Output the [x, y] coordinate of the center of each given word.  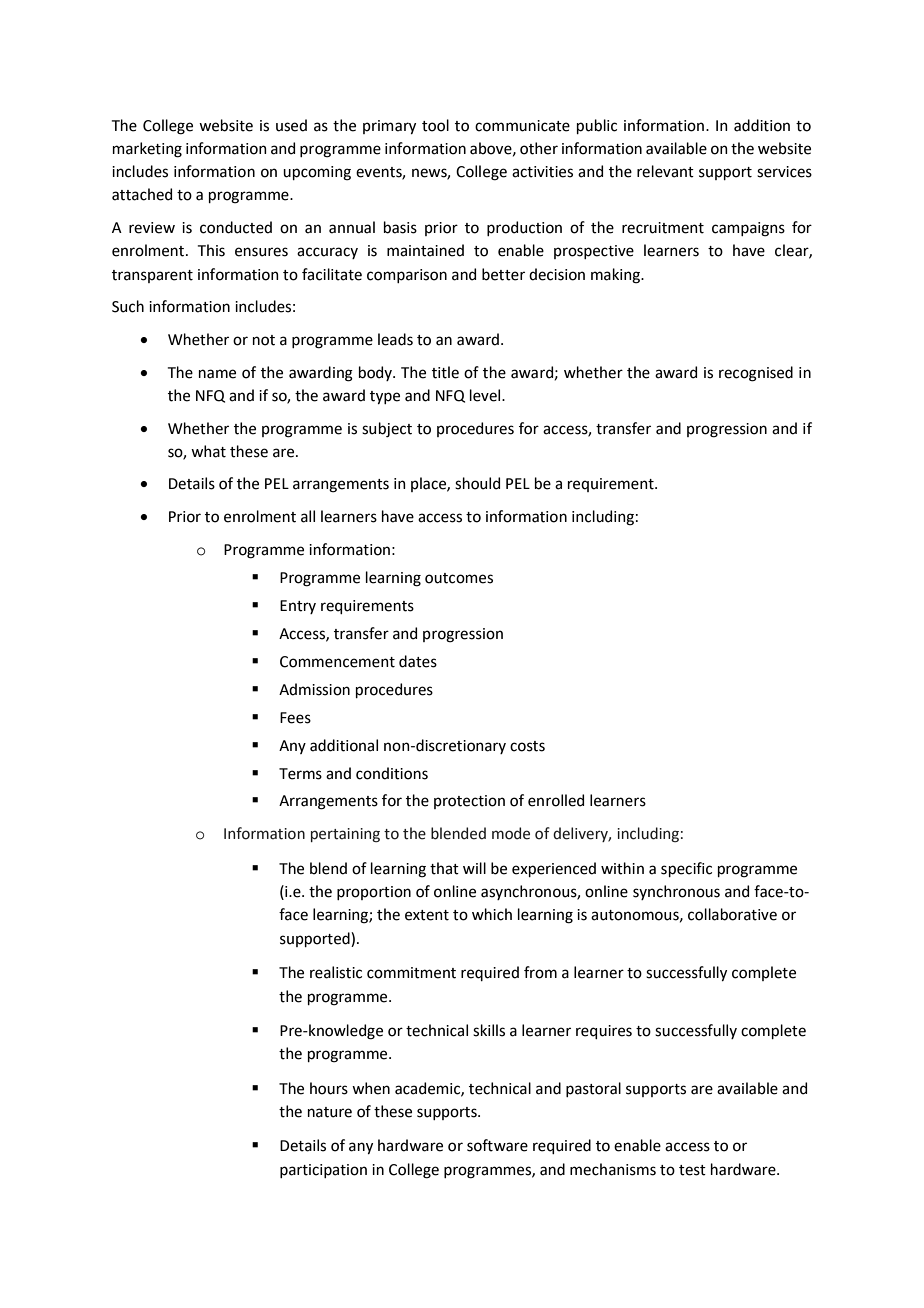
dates [418, 661]
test [692, 1170]
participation [323, 1171]
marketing [147, 150]
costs [527, 746]
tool [435, 125]
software [497, 1145]
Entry [298, 607]
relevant [665, 171]
